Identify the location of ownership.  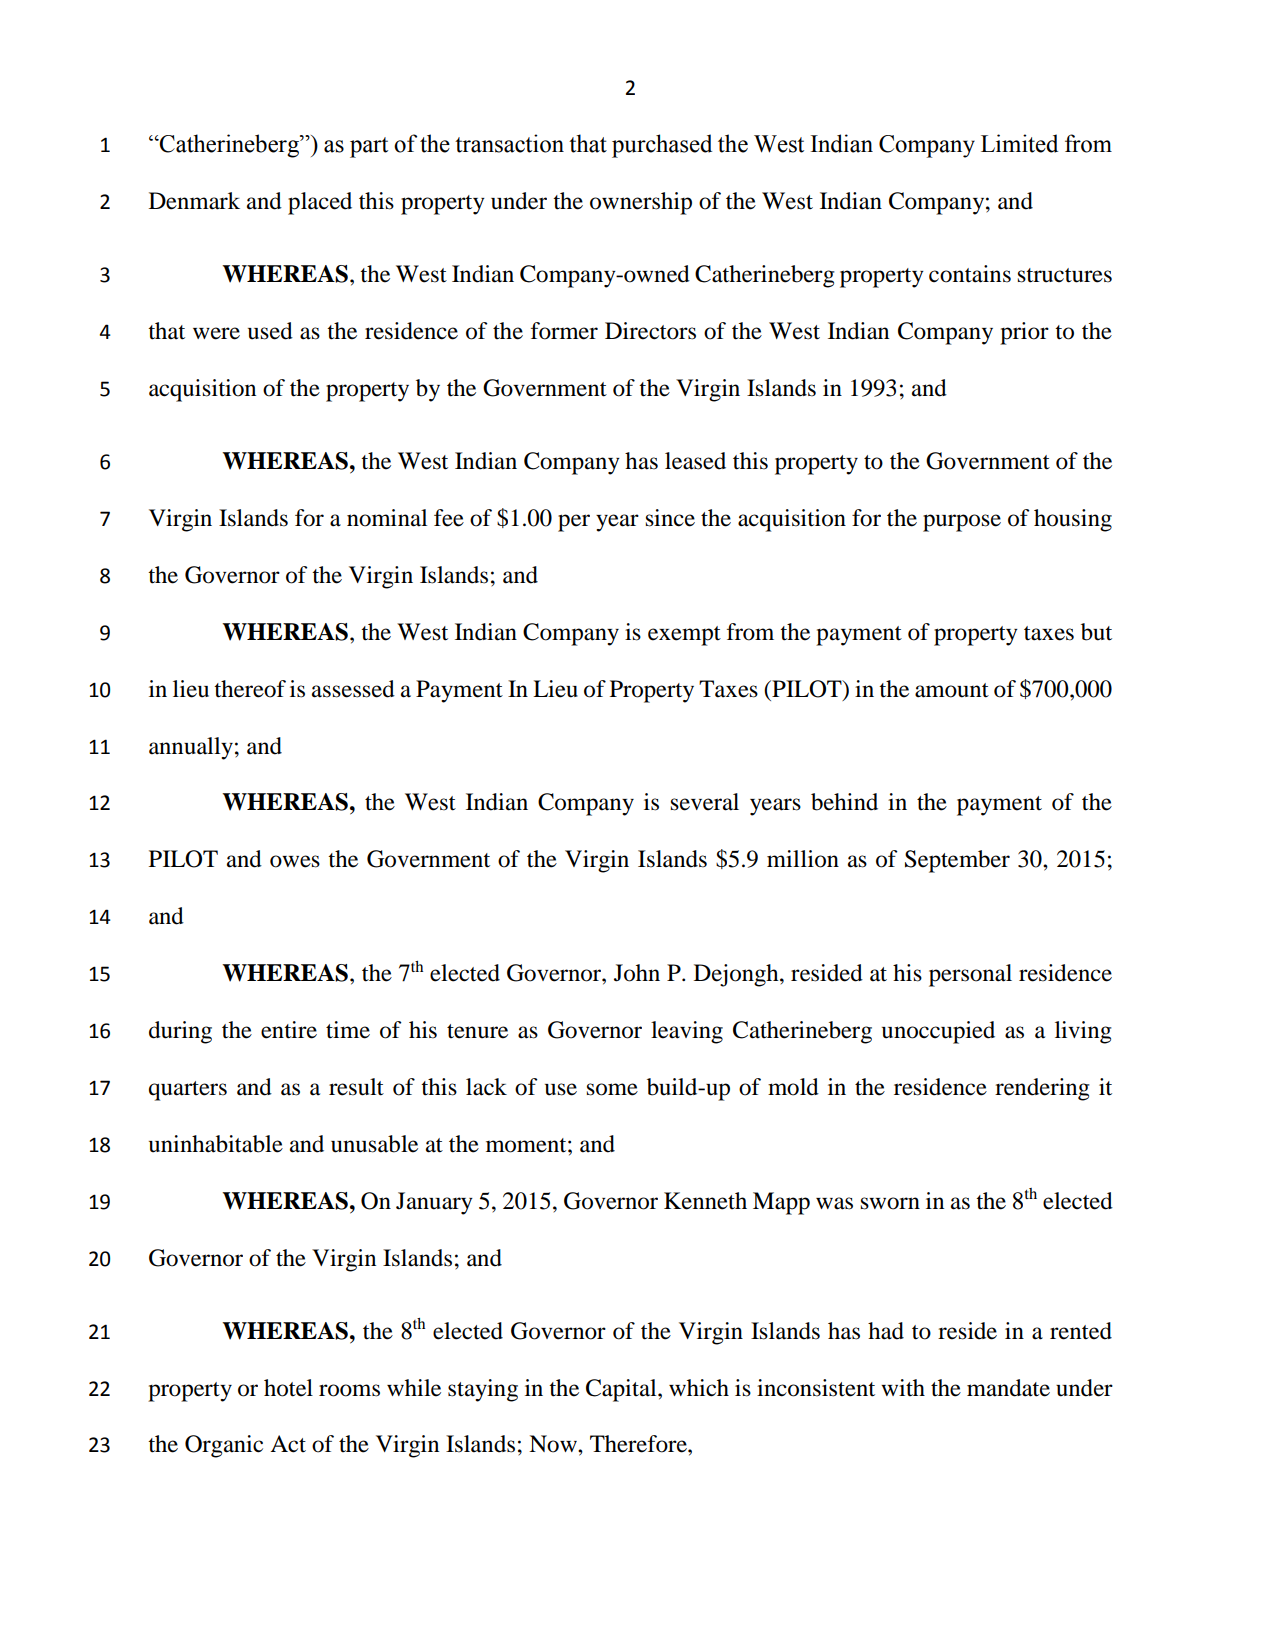
(641, 203).
